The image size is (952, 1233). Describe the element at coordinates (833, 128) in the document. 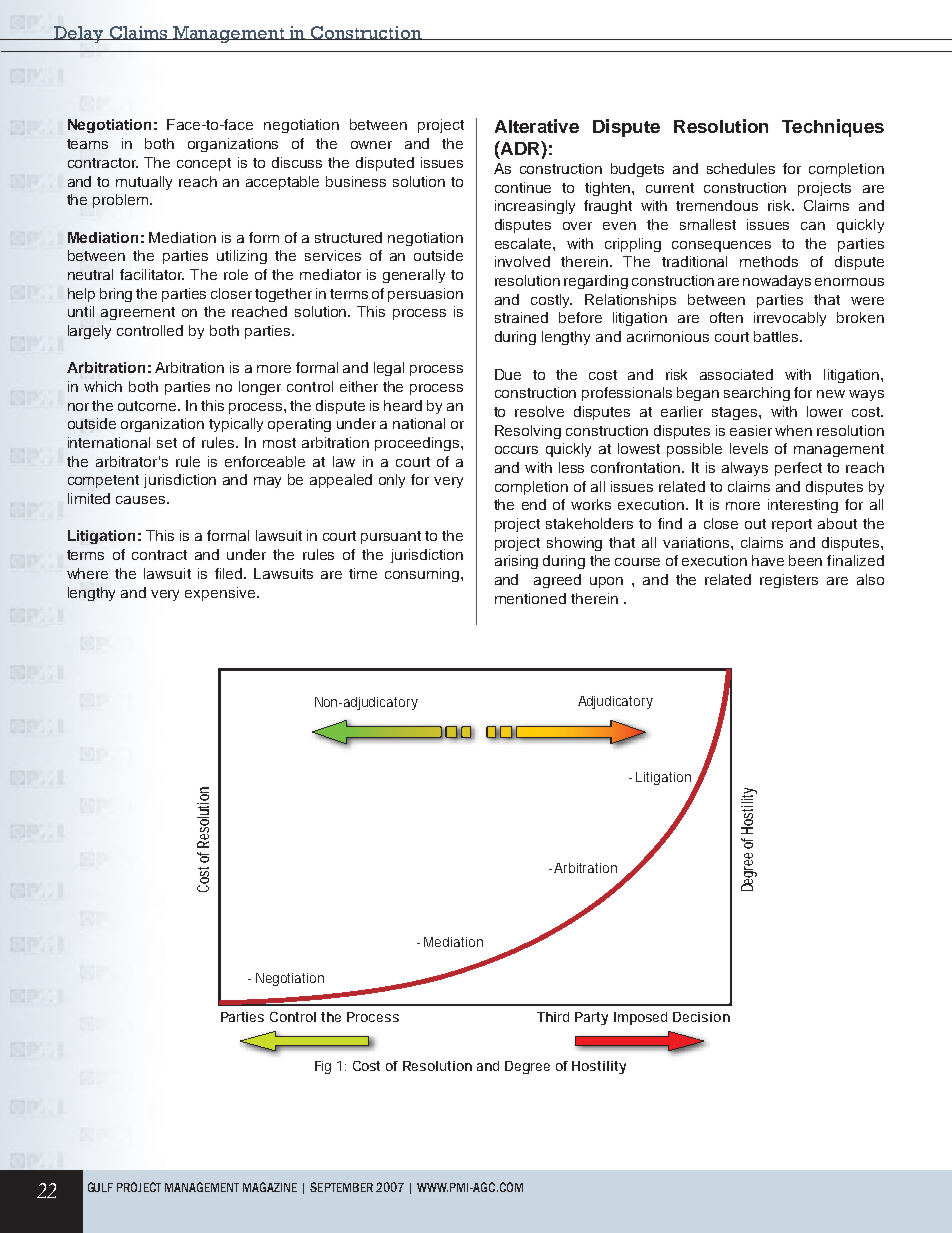

I see `Techniques` at that location.
